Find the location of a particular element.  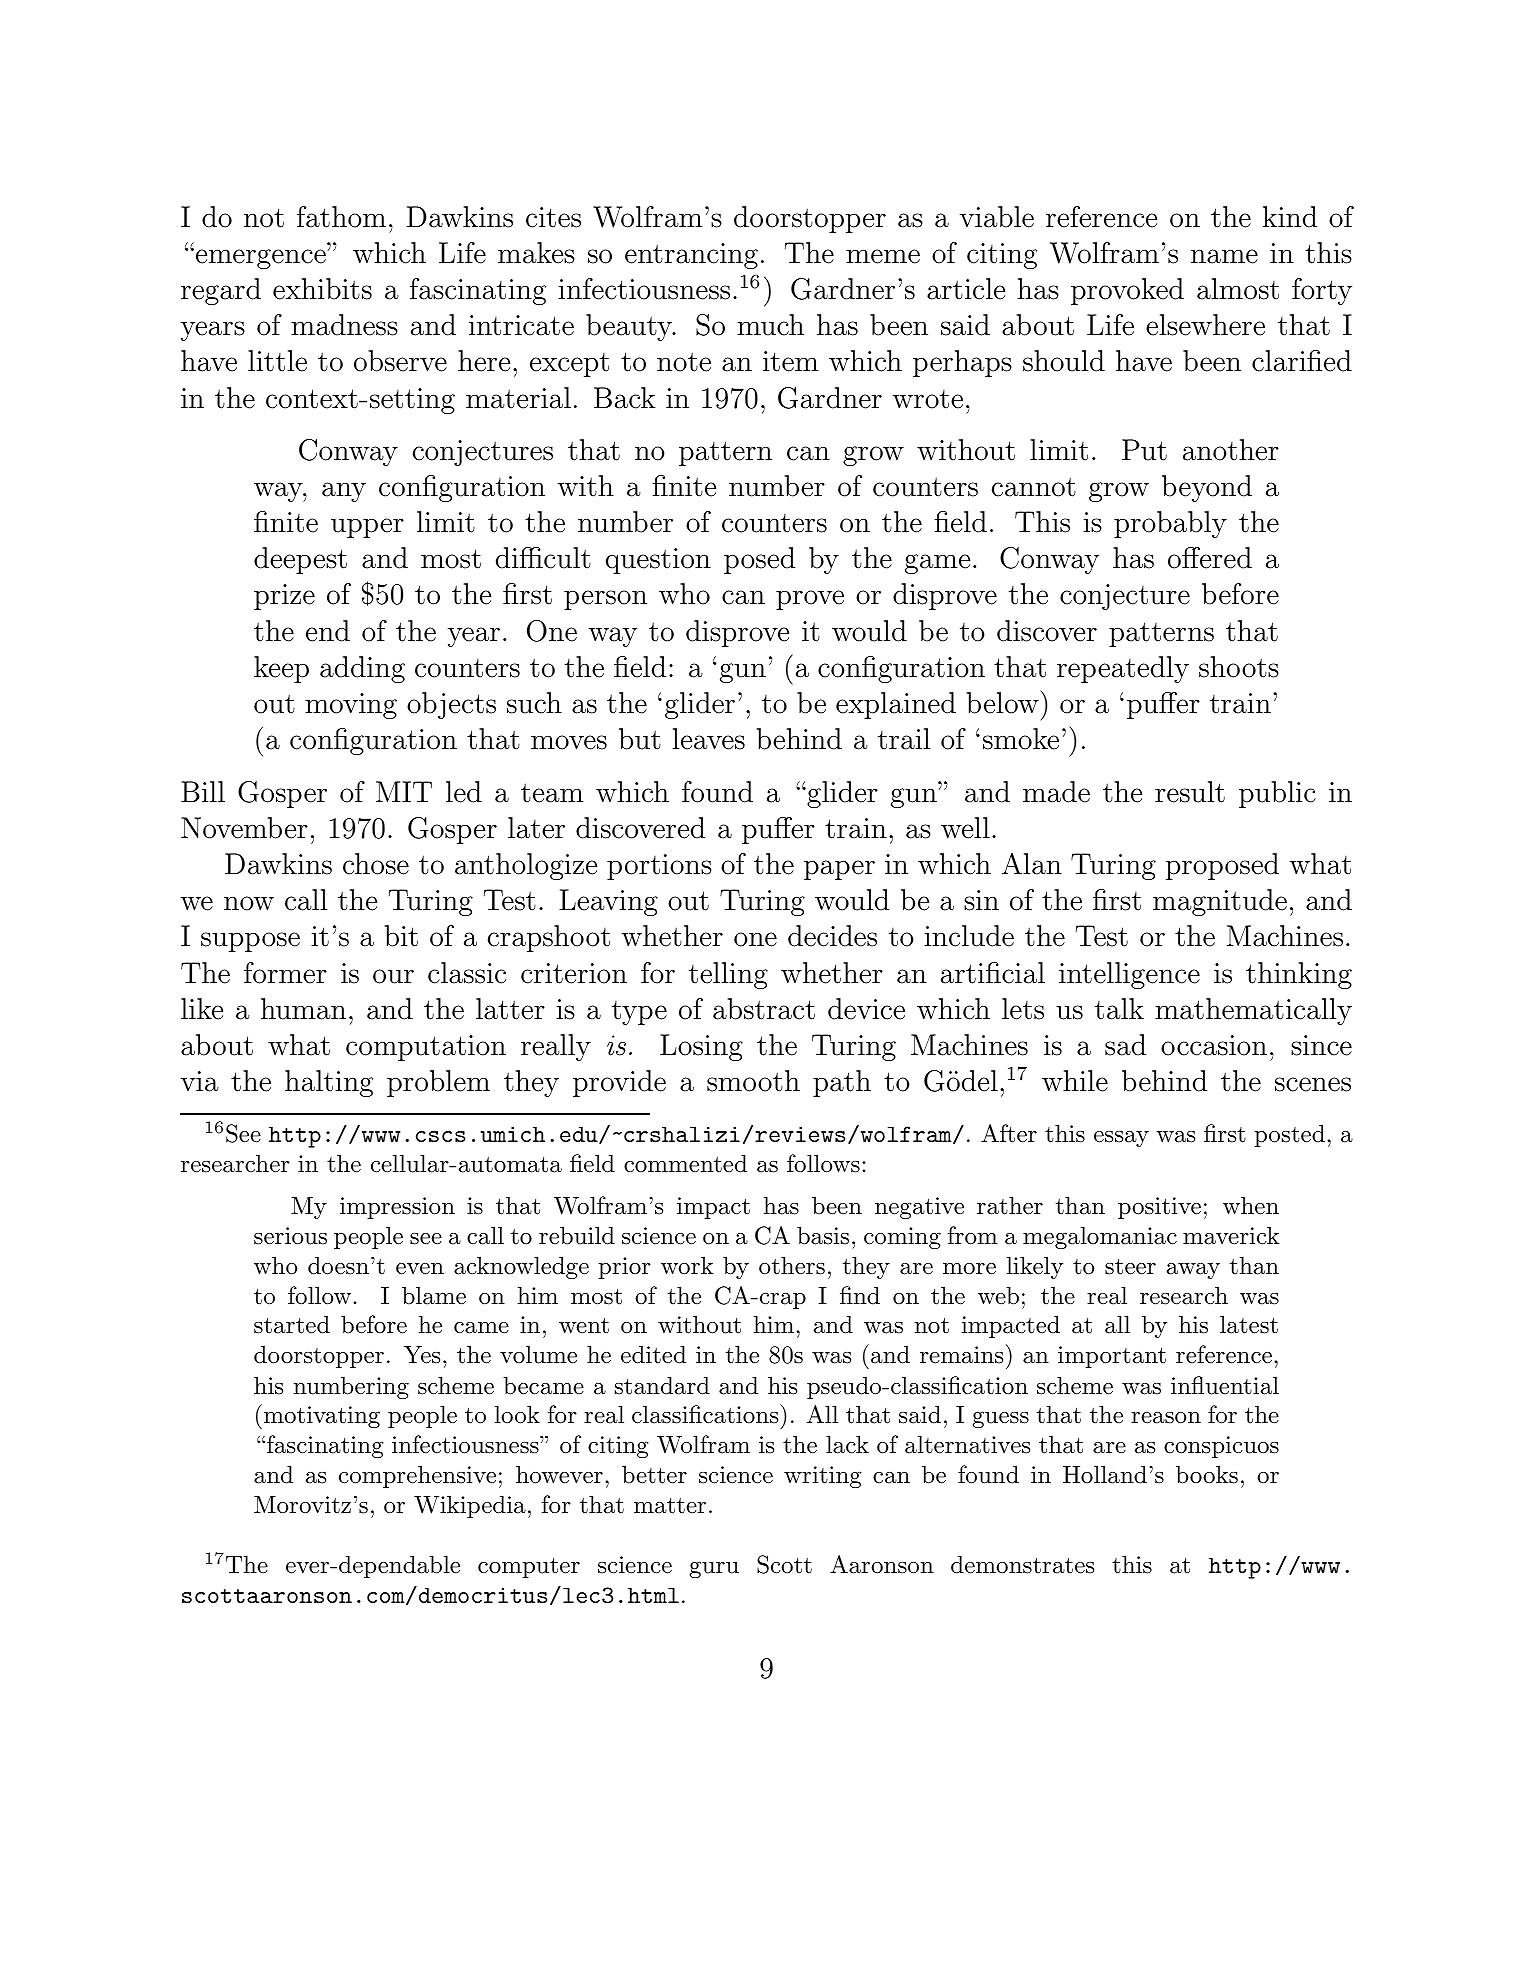

entrancing is located at coordinates (691, 256).
